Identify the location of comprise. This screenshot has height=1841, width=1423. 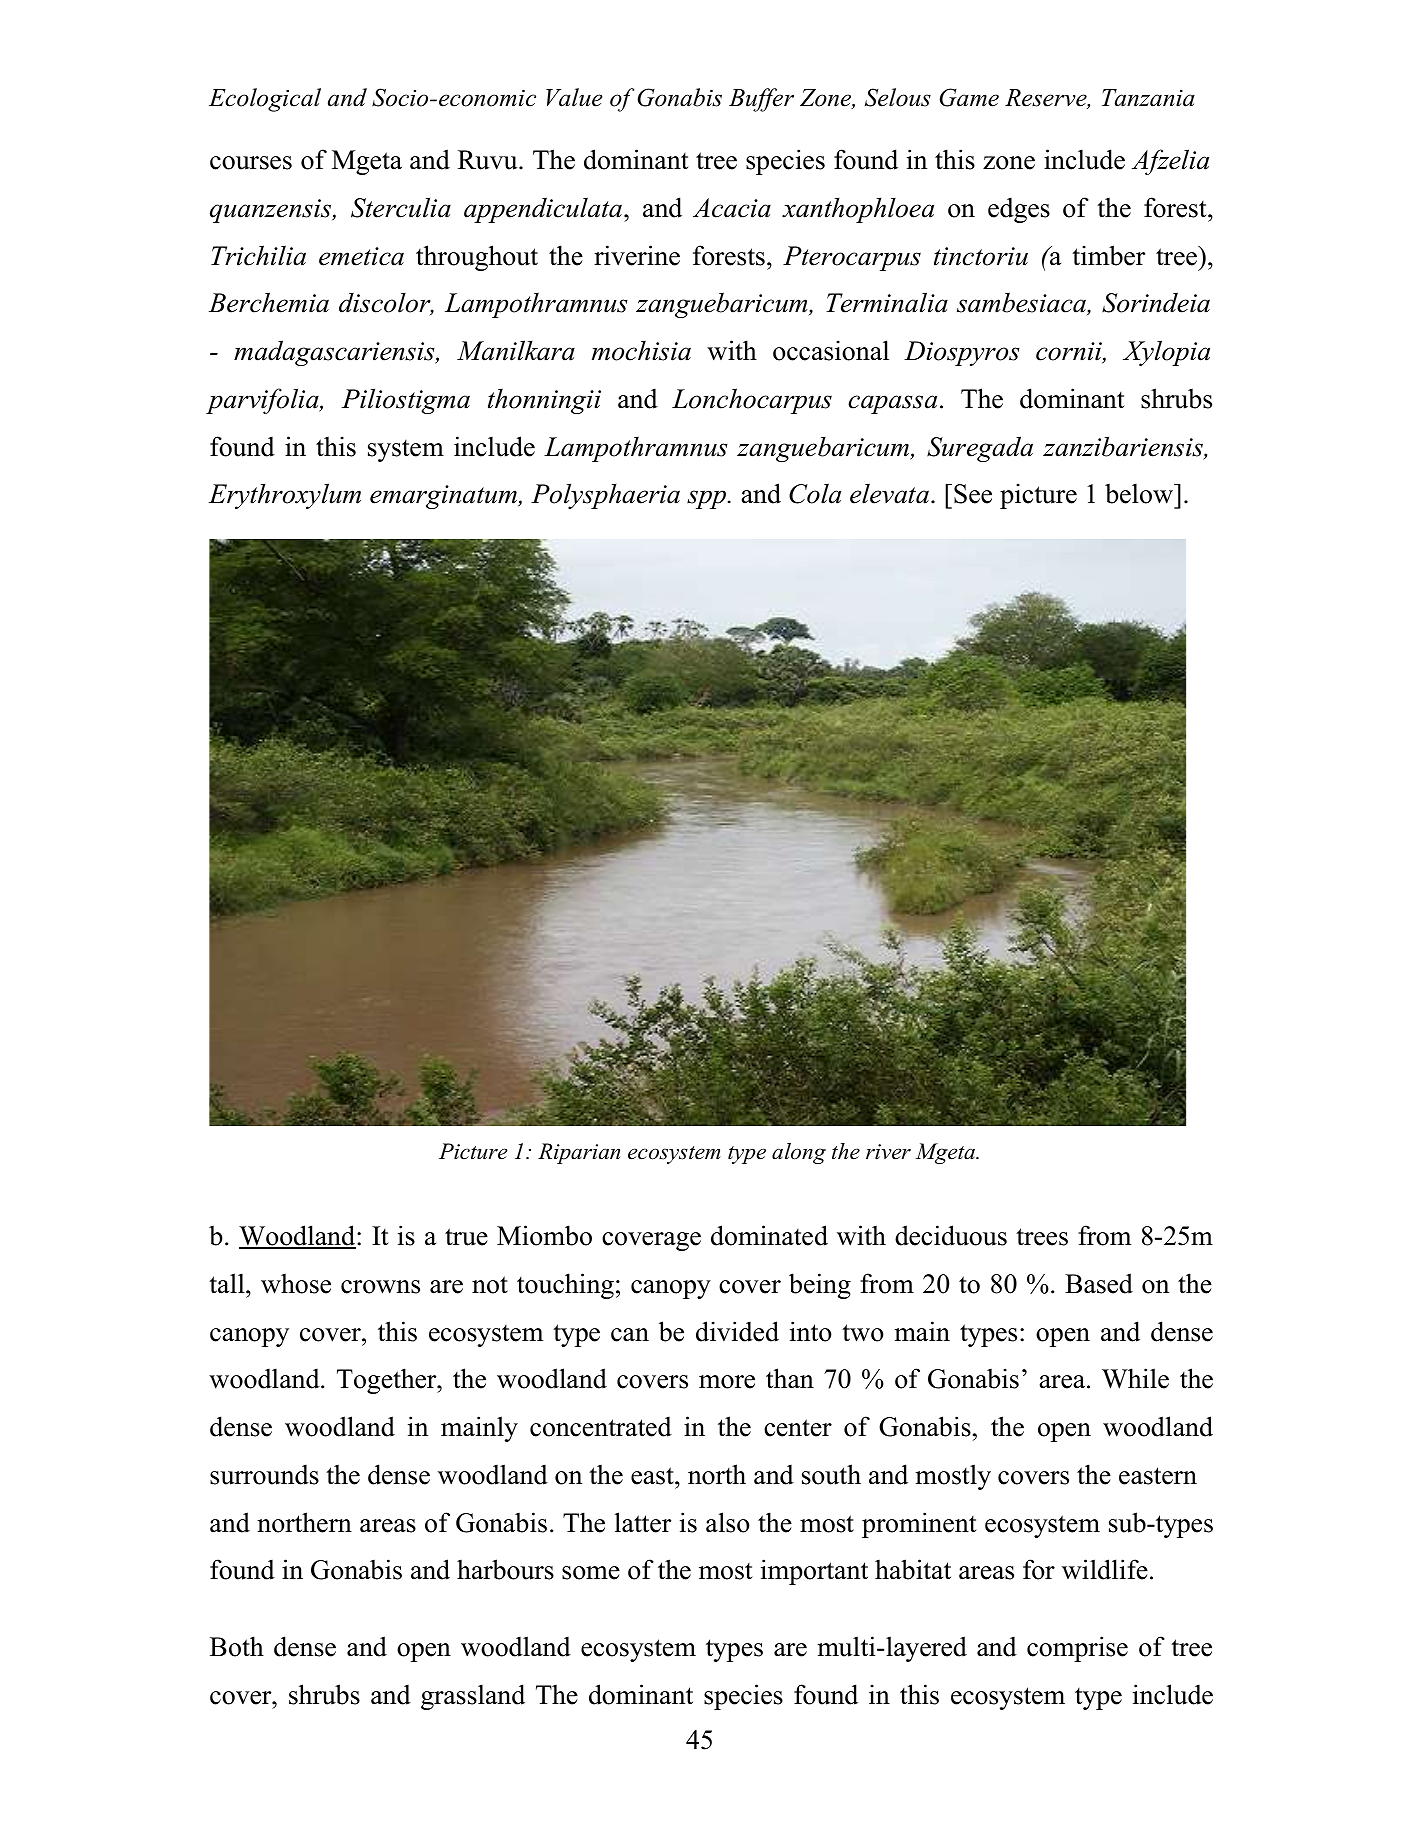
(1077, 1649).
